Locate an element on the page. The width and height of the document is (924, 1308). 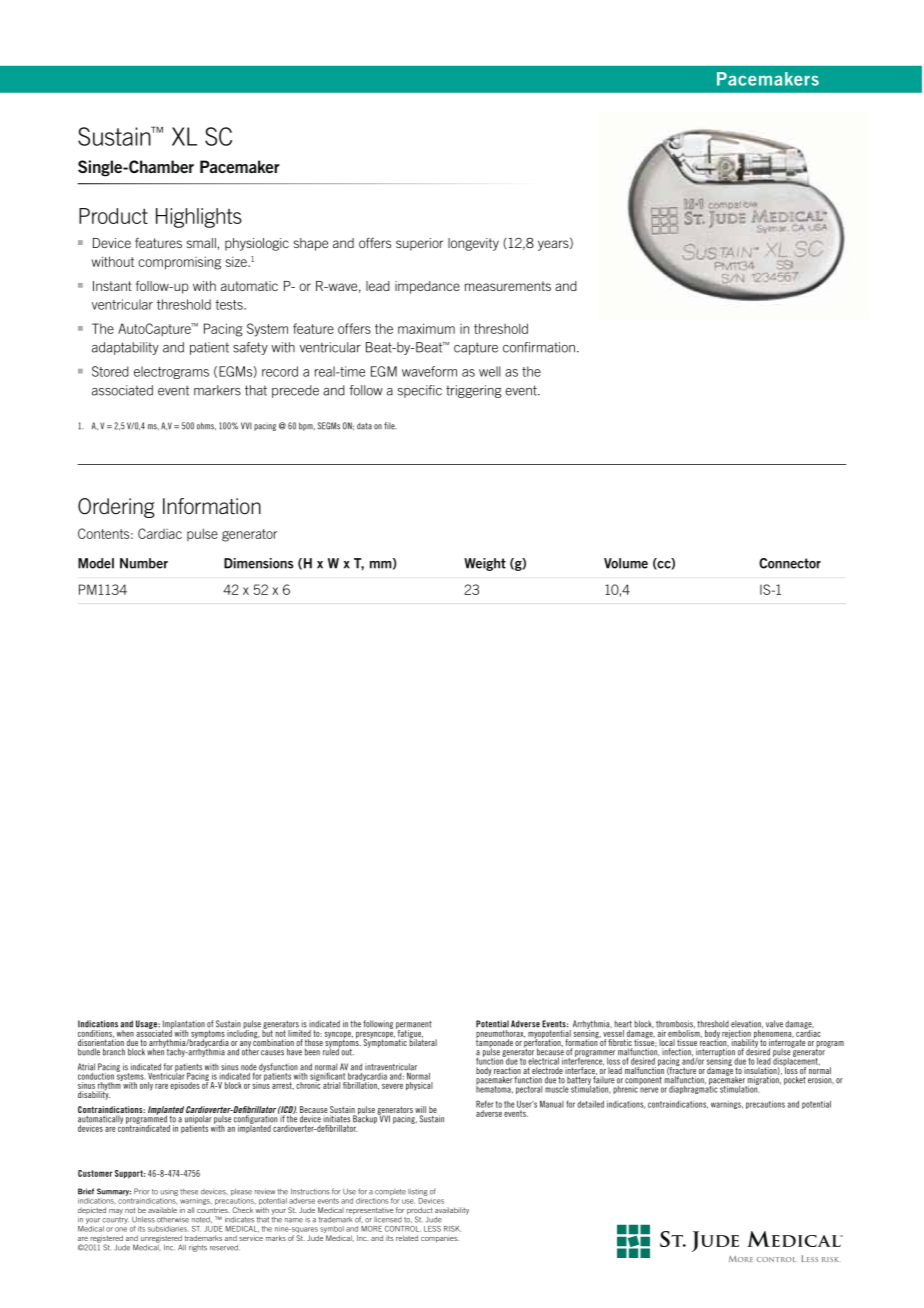
Number is located at coordinates (144, 563).
